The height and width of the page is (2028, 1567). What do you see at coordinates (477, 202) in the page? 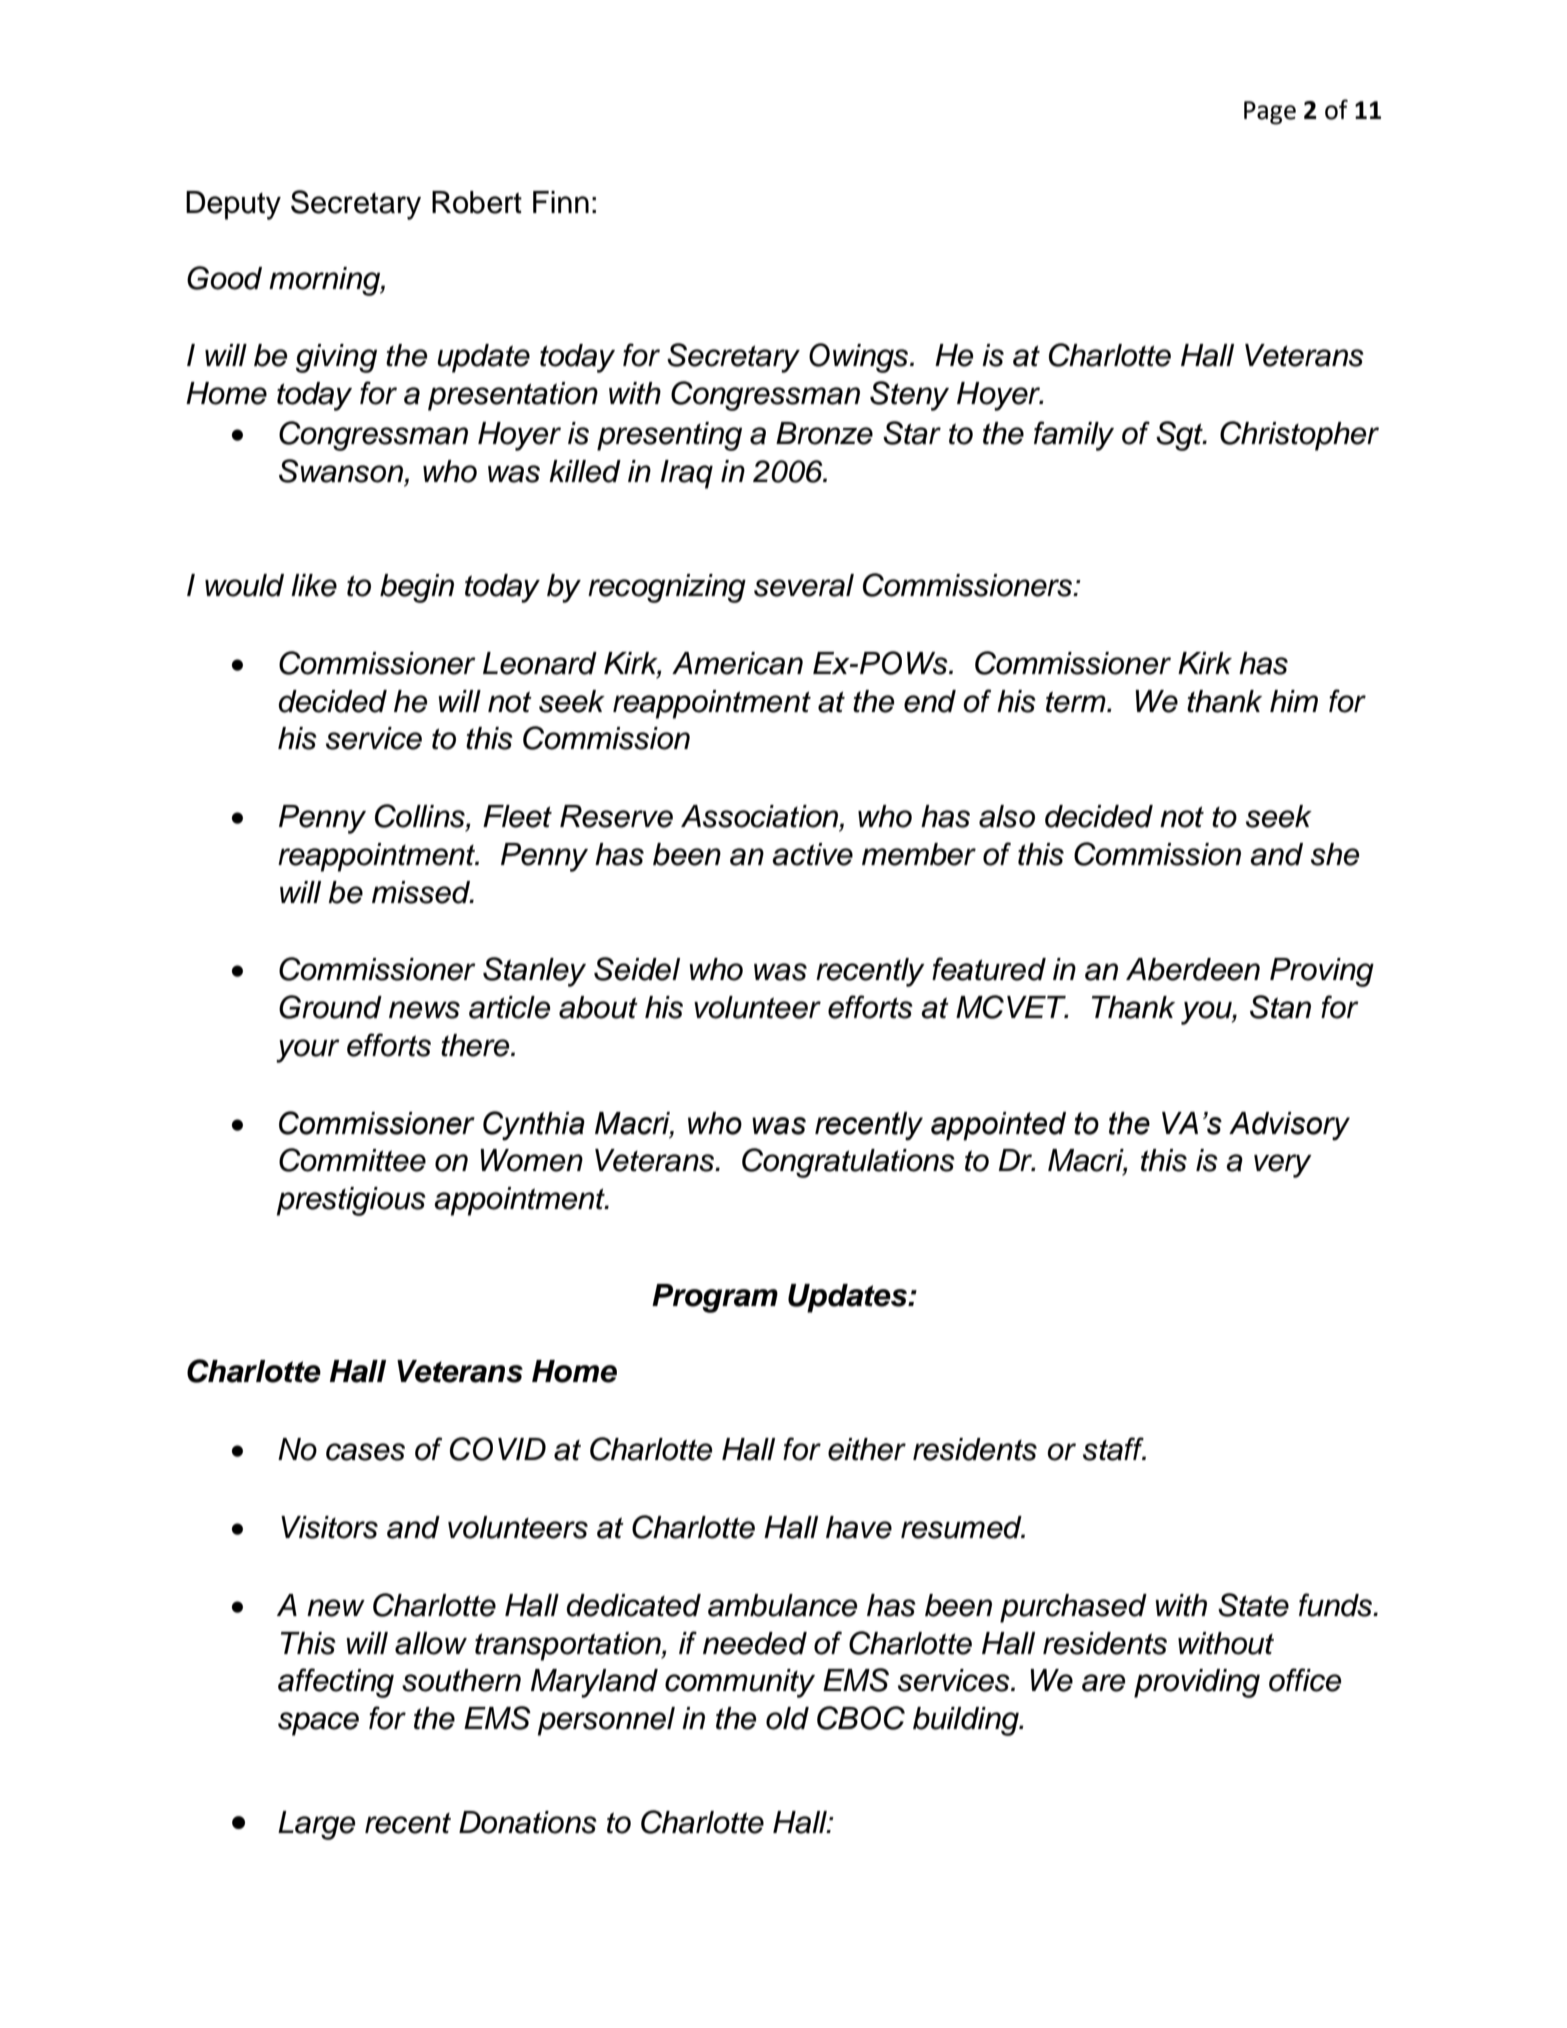
I see `Robert` at bounding box center [477, 202].
